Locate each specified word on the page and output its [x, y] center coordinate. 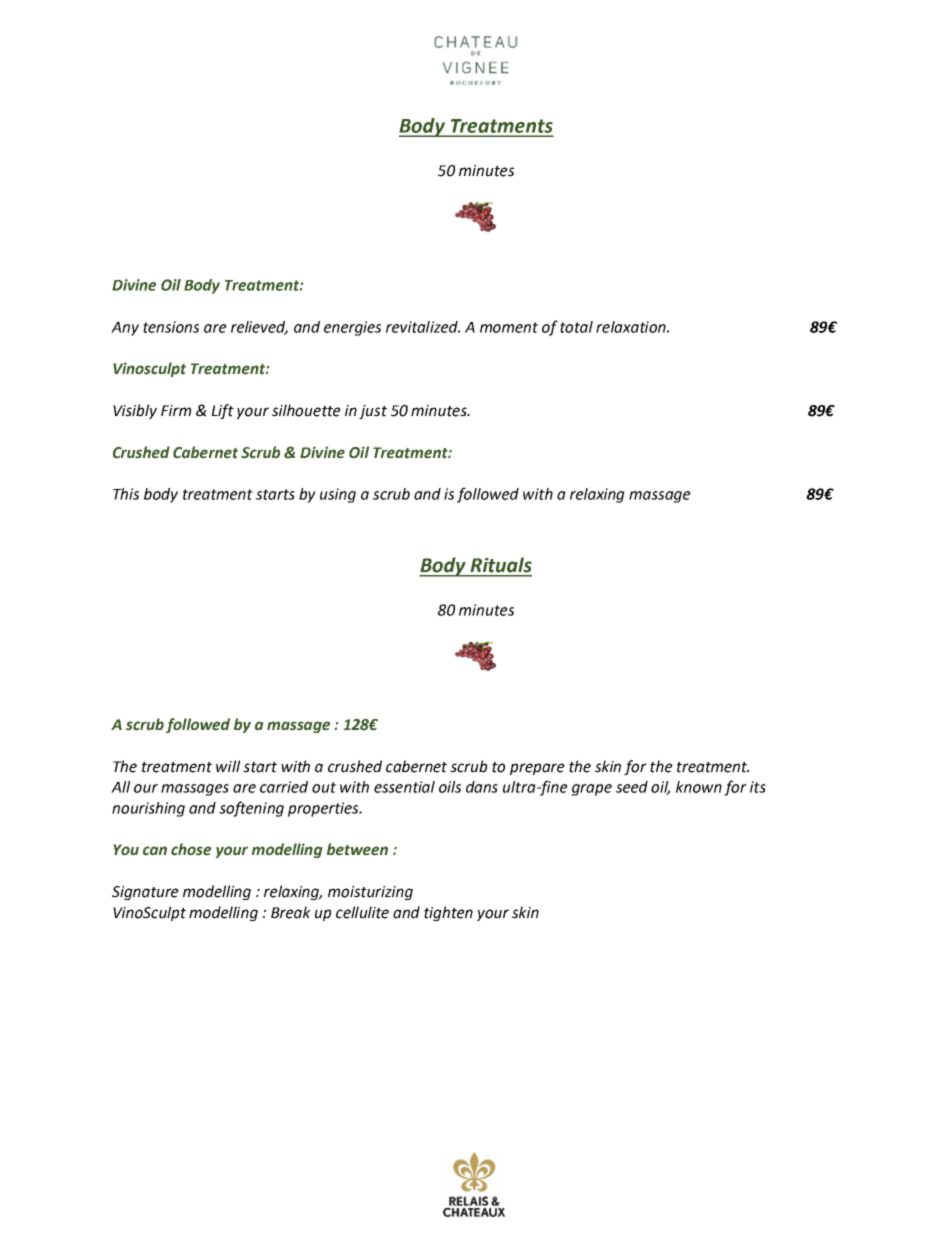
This [126, 494]
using [338, 495]
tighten [448, 913]
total [576, 327]
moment [509, 327]
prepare [537, 769]
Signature [145, 893]
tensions [171, 327]
